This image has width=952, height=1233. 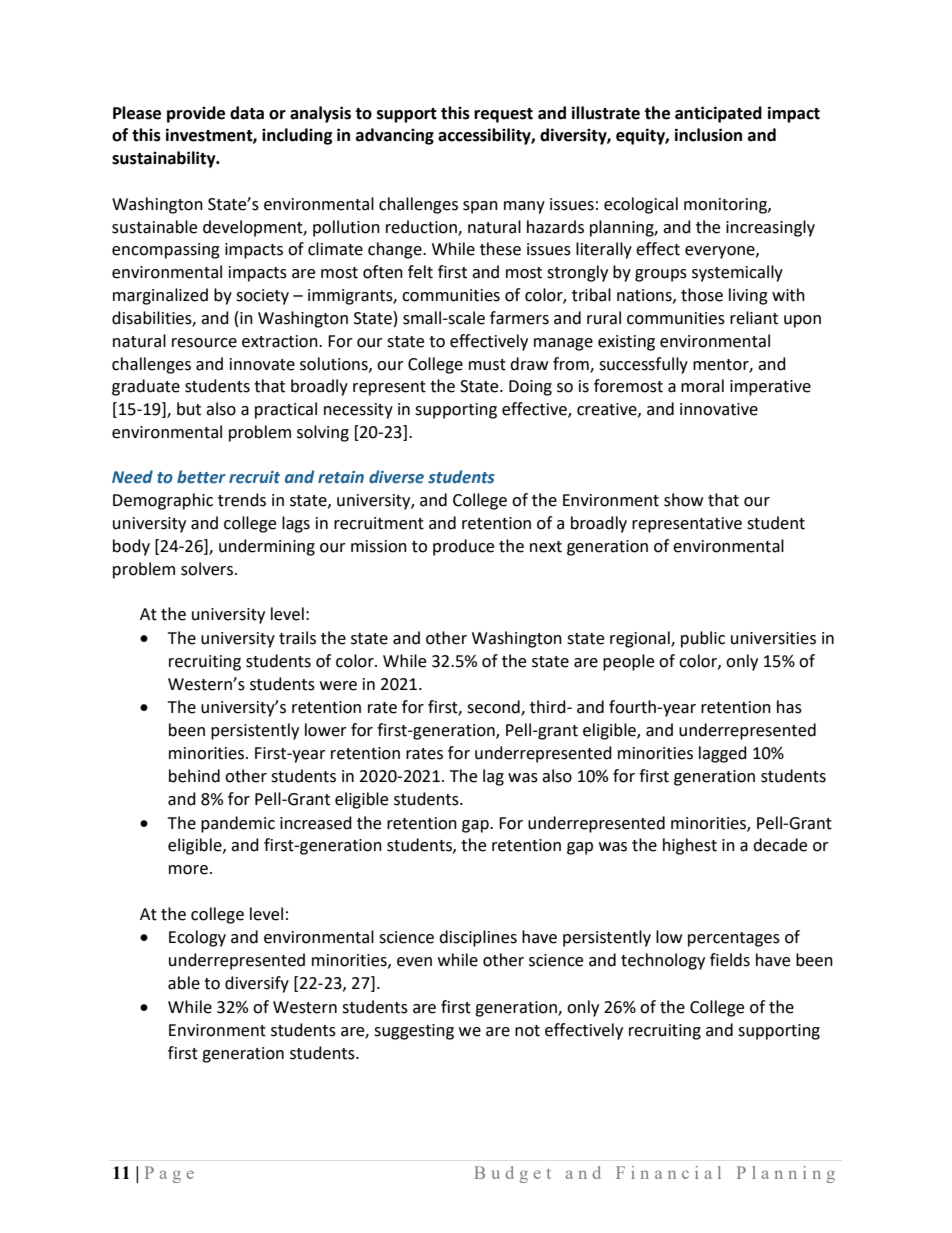 I want to click on highest, so click(x=690, y=846).
